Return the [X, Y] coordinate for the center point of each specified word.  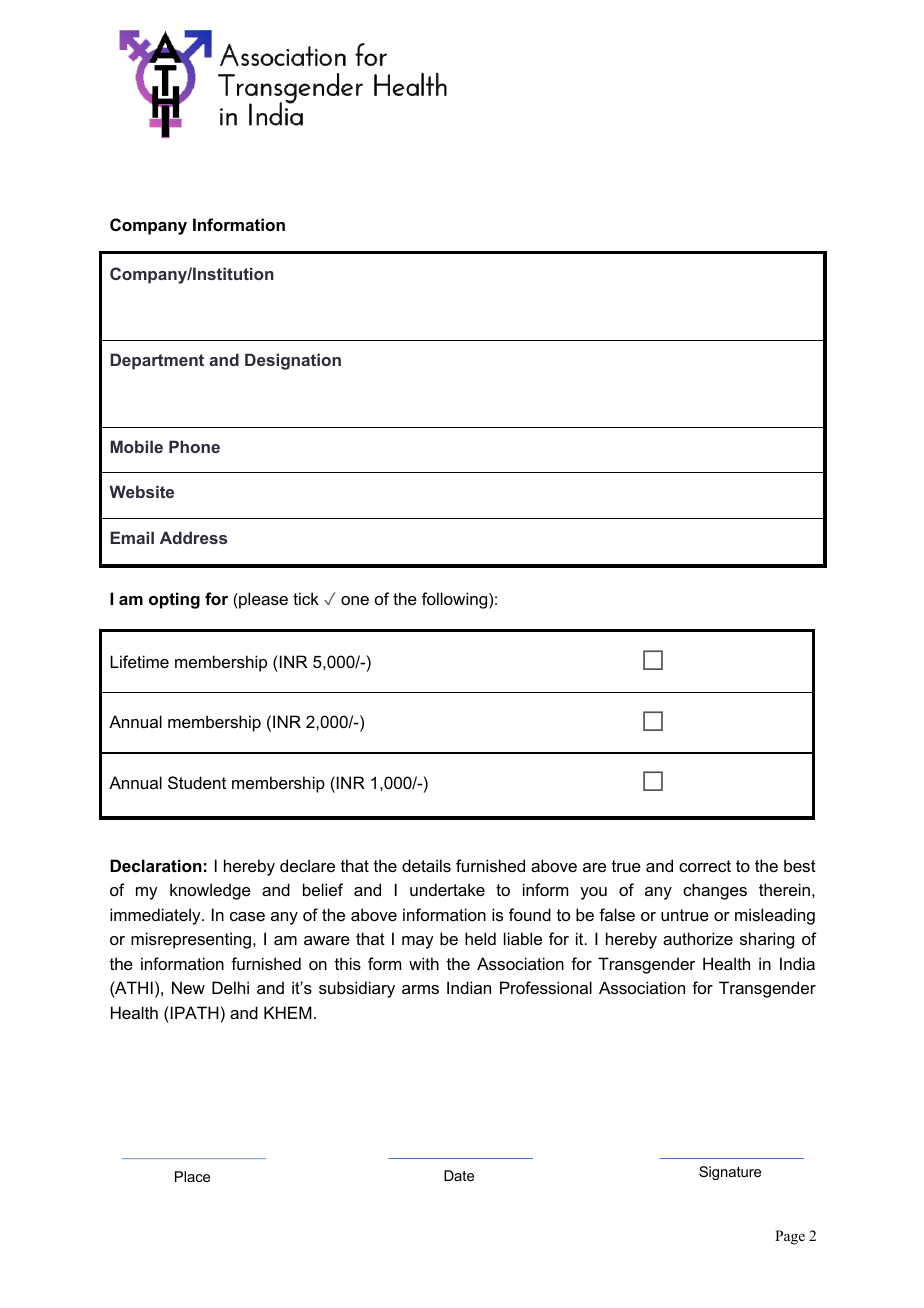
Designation [293, 361]
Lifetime [139, 661]
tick [306, 598]
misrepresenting [192, 940]
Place [192, 1176]
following [456, 600]
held [480, 938]
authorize [698, 938]
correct [705, 866]
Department [157, 361]
